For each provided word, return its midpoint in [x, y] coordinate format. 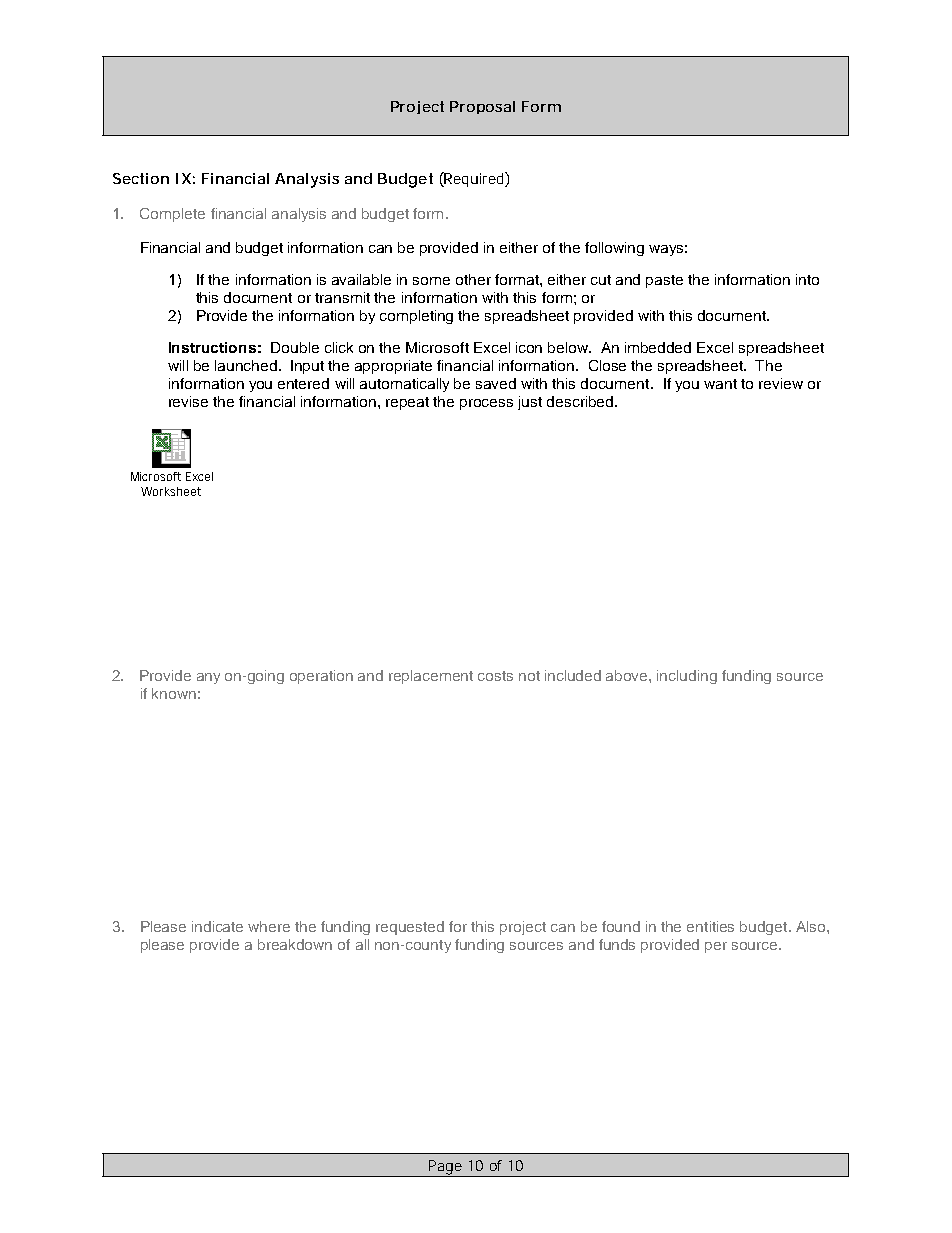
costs [495, 676]
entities [710, 926]
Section [141, 178]
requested [410, 928]
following [614, 249]
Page [445, 1168]
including [687, 677]
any [208, 678]
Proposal [482, 107]
